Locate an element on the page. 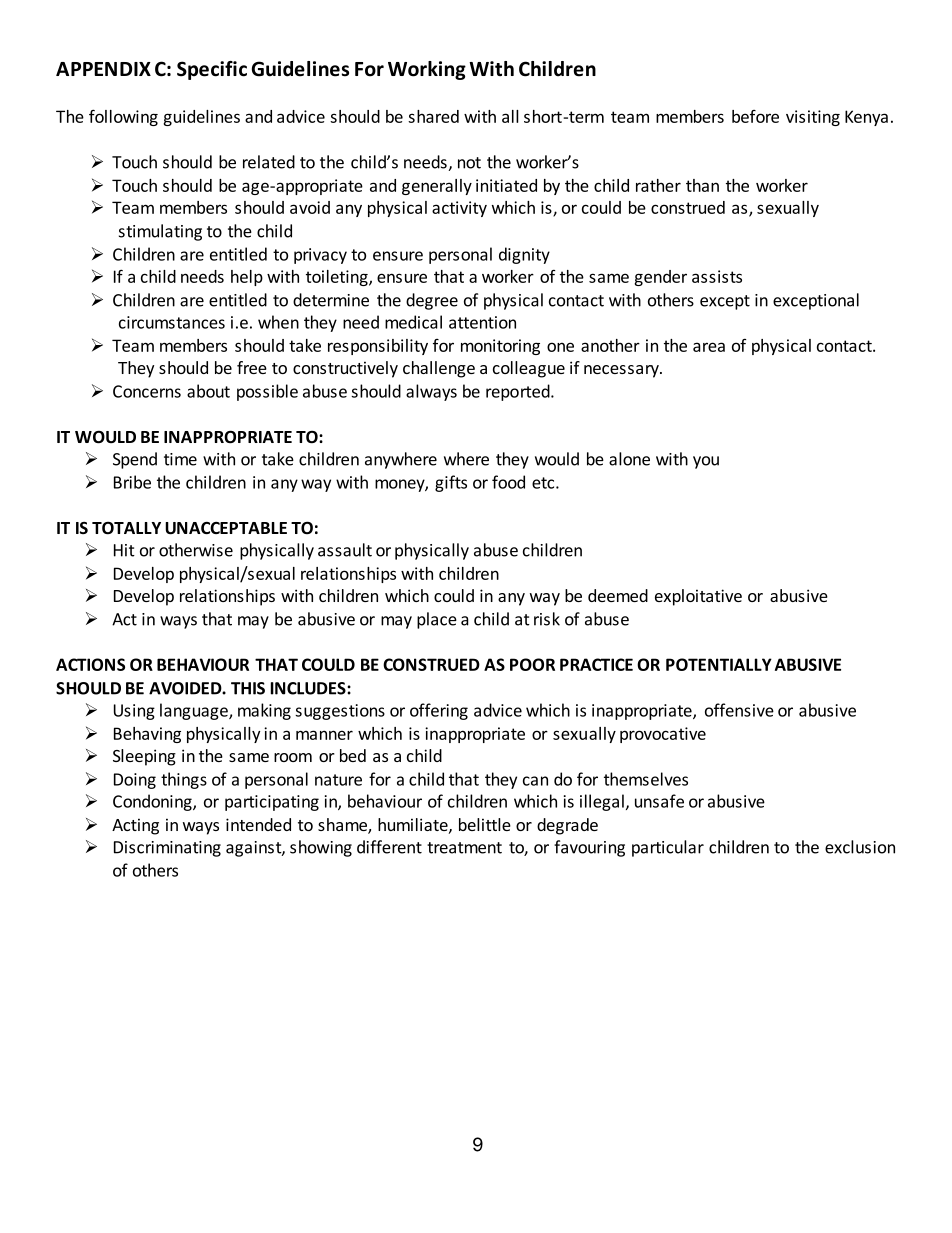 The image size is (952, 1233). Specific is located at coordinates (212, 70).
